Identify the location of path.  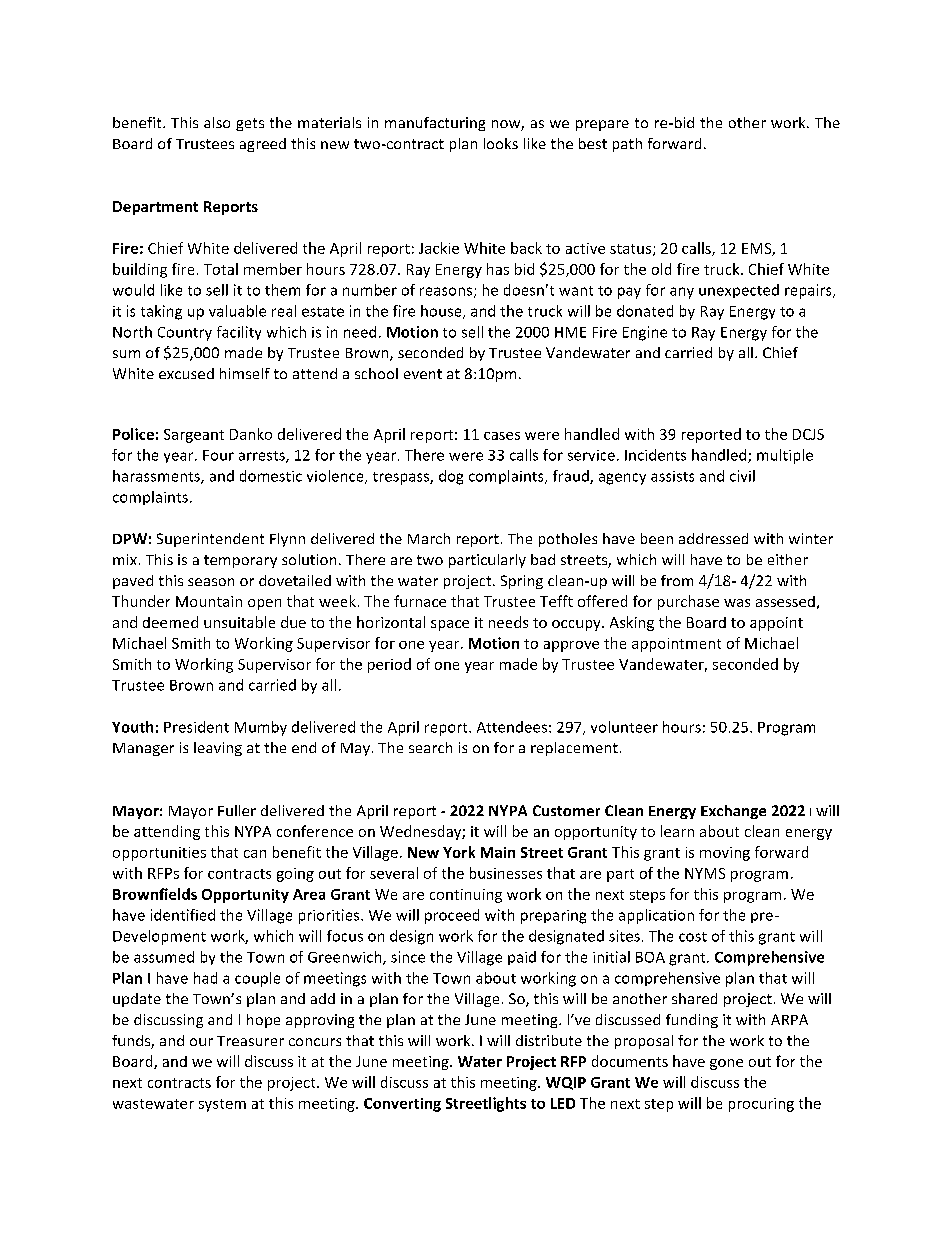
(627, 145).
